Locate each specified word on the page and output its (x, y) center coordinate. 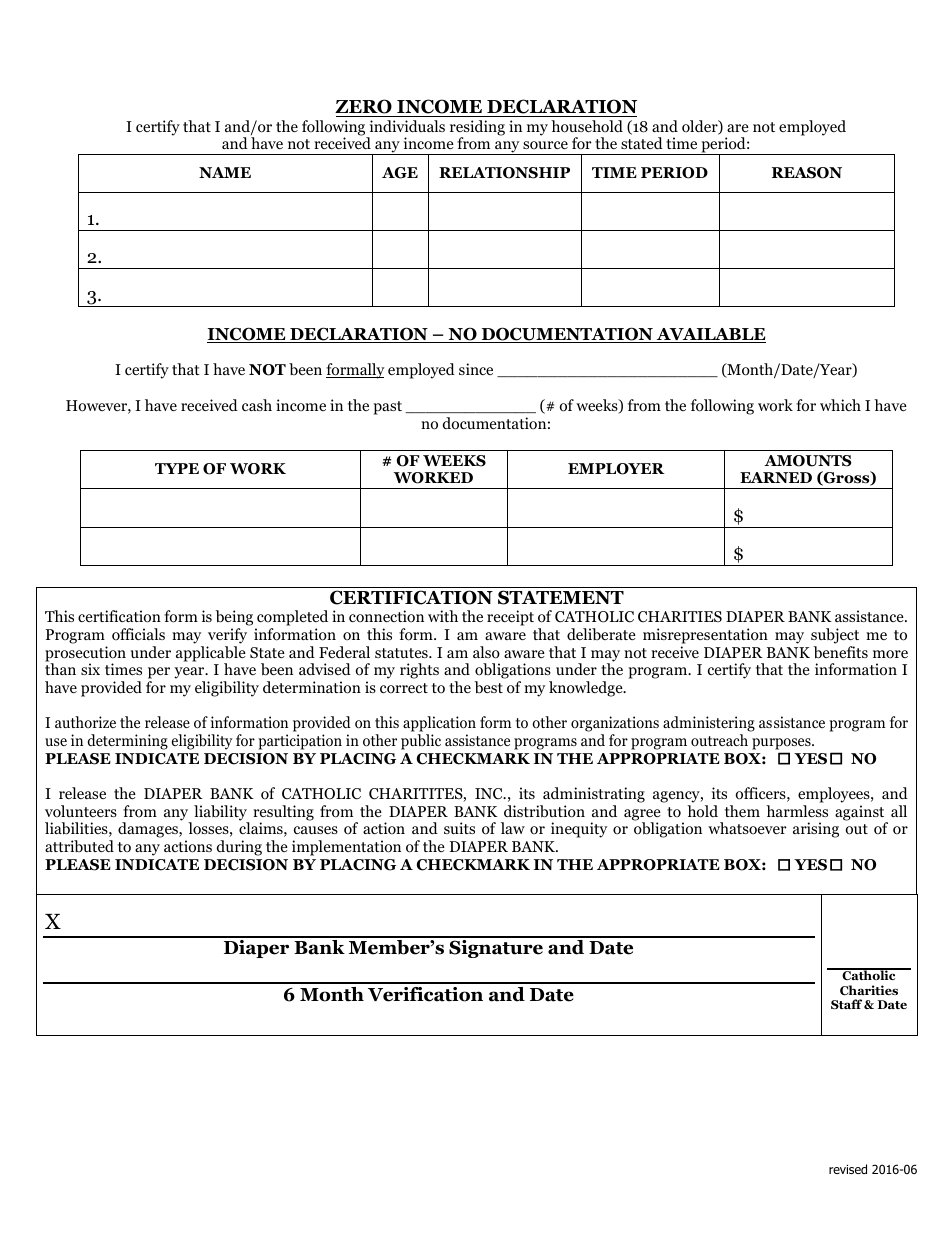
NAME (225, 172)
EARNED (776, 477)
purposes (782, 744)
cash (257, 405)
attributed (79, 846)
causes (316, 830)
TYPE (177, 468)
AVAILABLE (710, 335)
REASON (807, 173)
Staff (848, 1004)
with (443, 616)
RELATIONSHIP (504, 173)
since (476, 369)
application (439, 725)
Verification (425, 994)
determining (128, 742)
